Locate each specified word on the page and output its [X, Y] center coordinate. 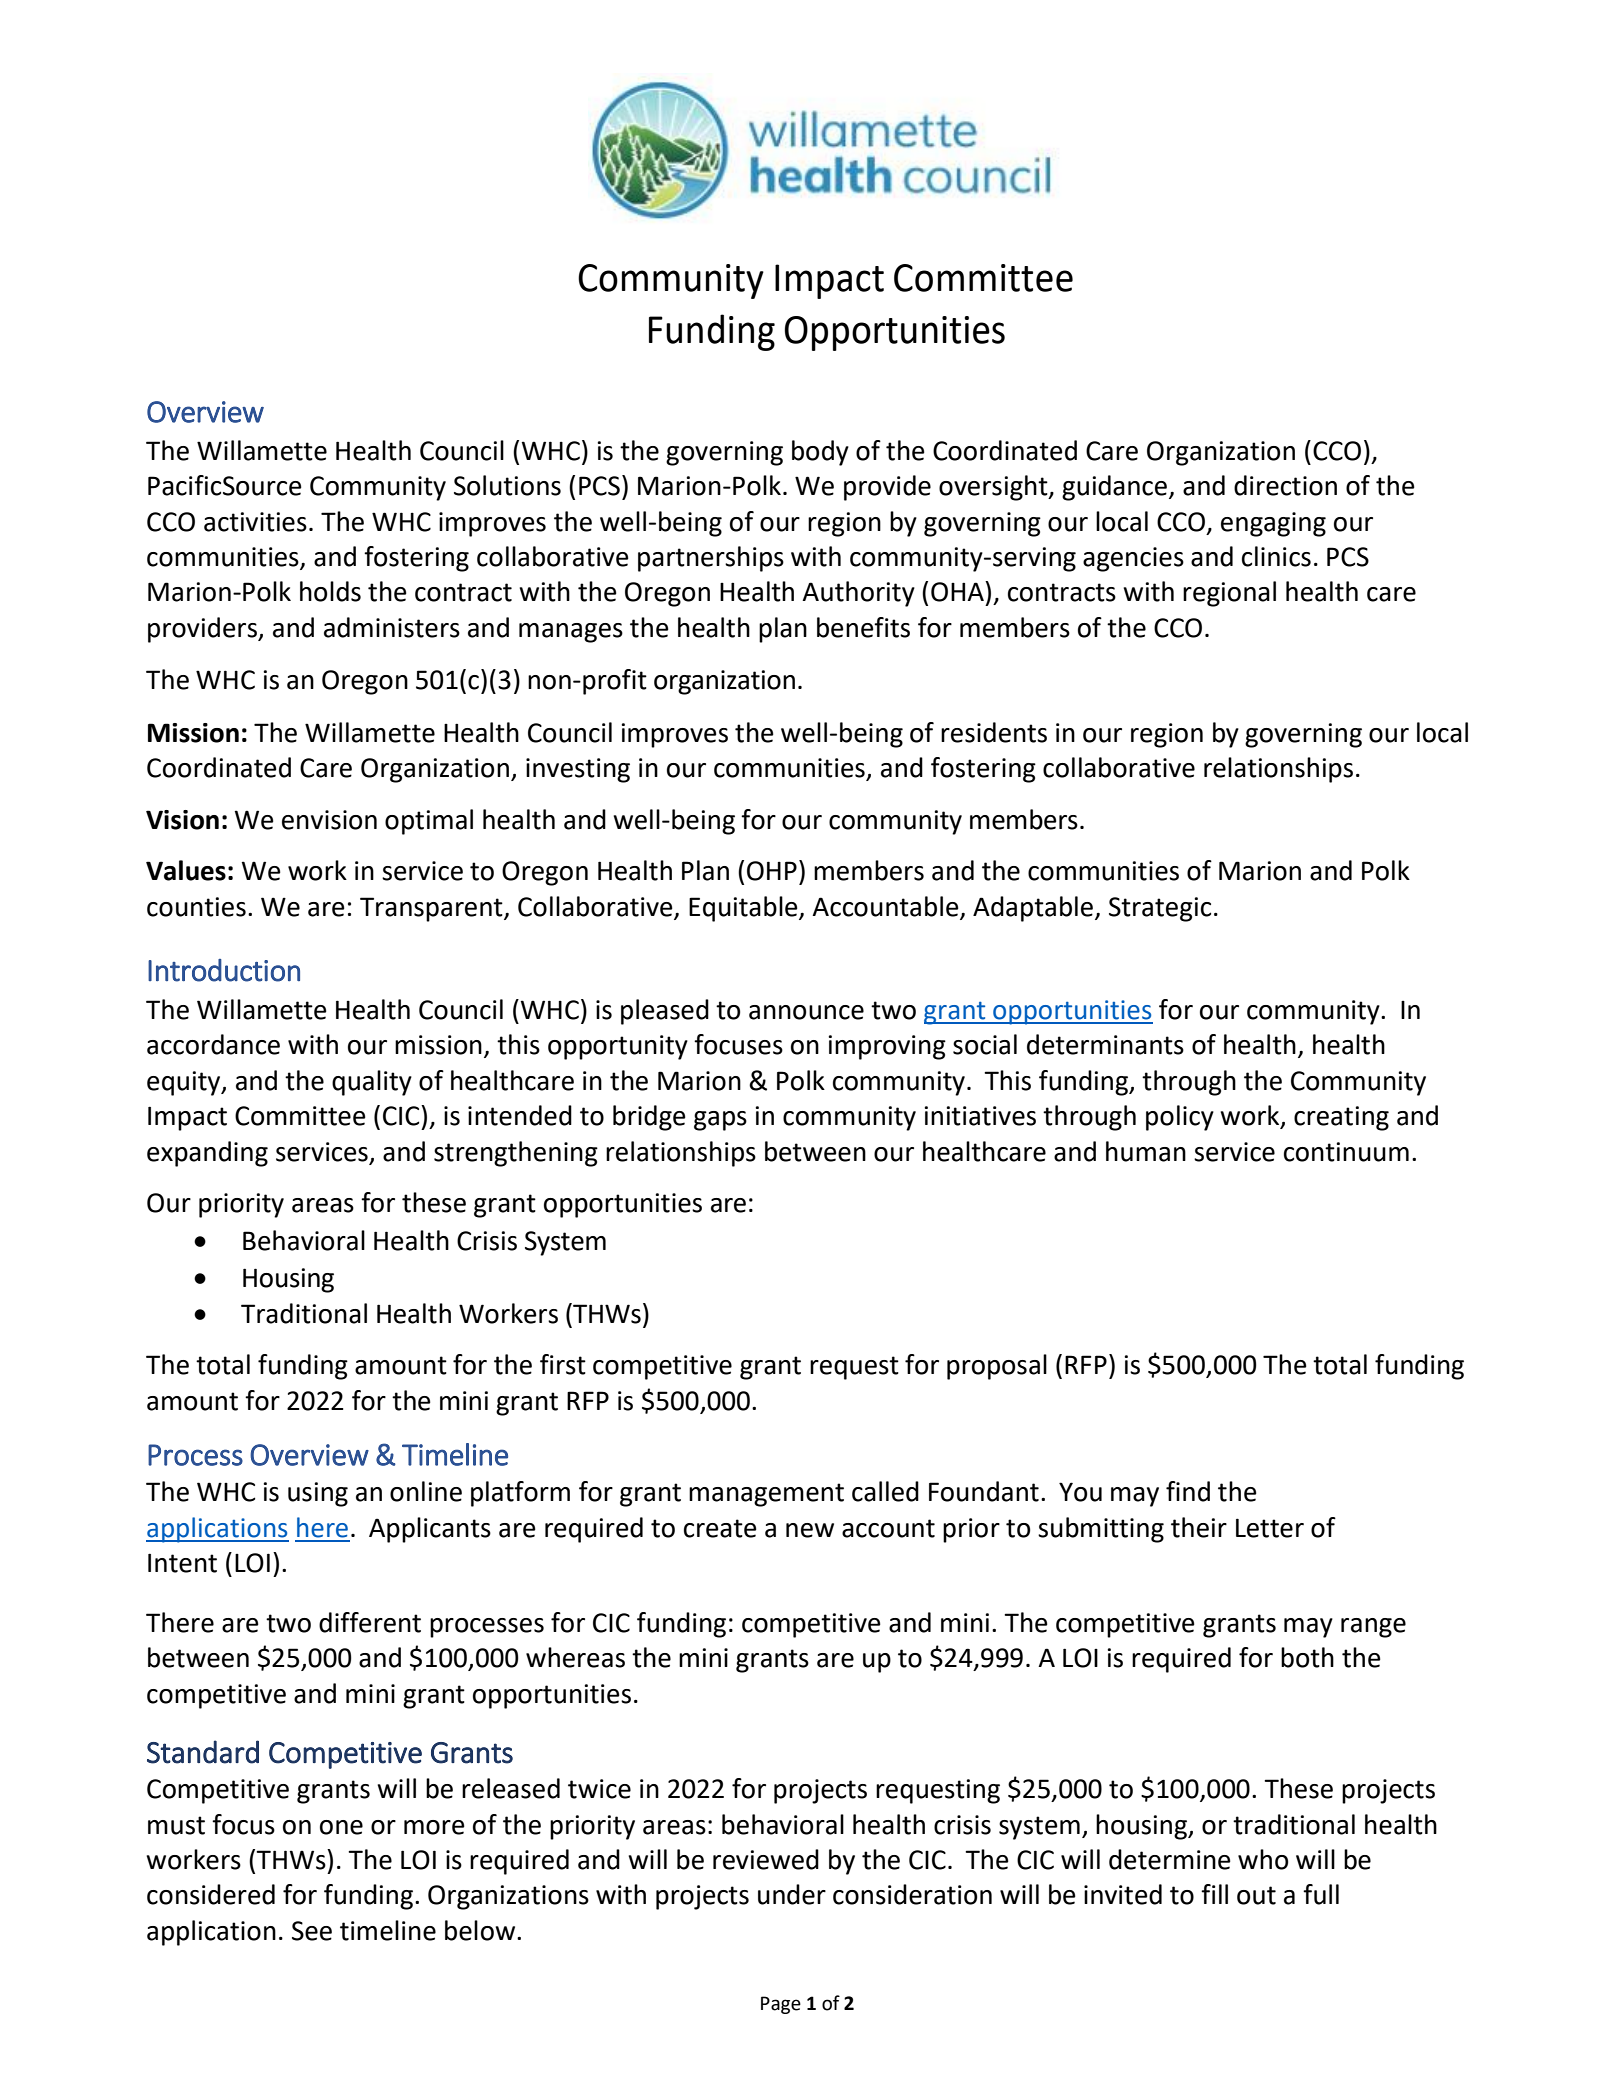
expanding [207, 1154]
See [312, 1931]
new [810, 1530]
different [370, 1622]
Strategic [1160, 909]
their [1199, 1527]
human [1146, 1151]
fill [1214, 1894]
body [820, 453]
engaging [1273, 524]
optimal [429, 822]
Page [781, 2005]
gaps [720, 1121]
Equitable [744, 909]
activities [255, 522]
